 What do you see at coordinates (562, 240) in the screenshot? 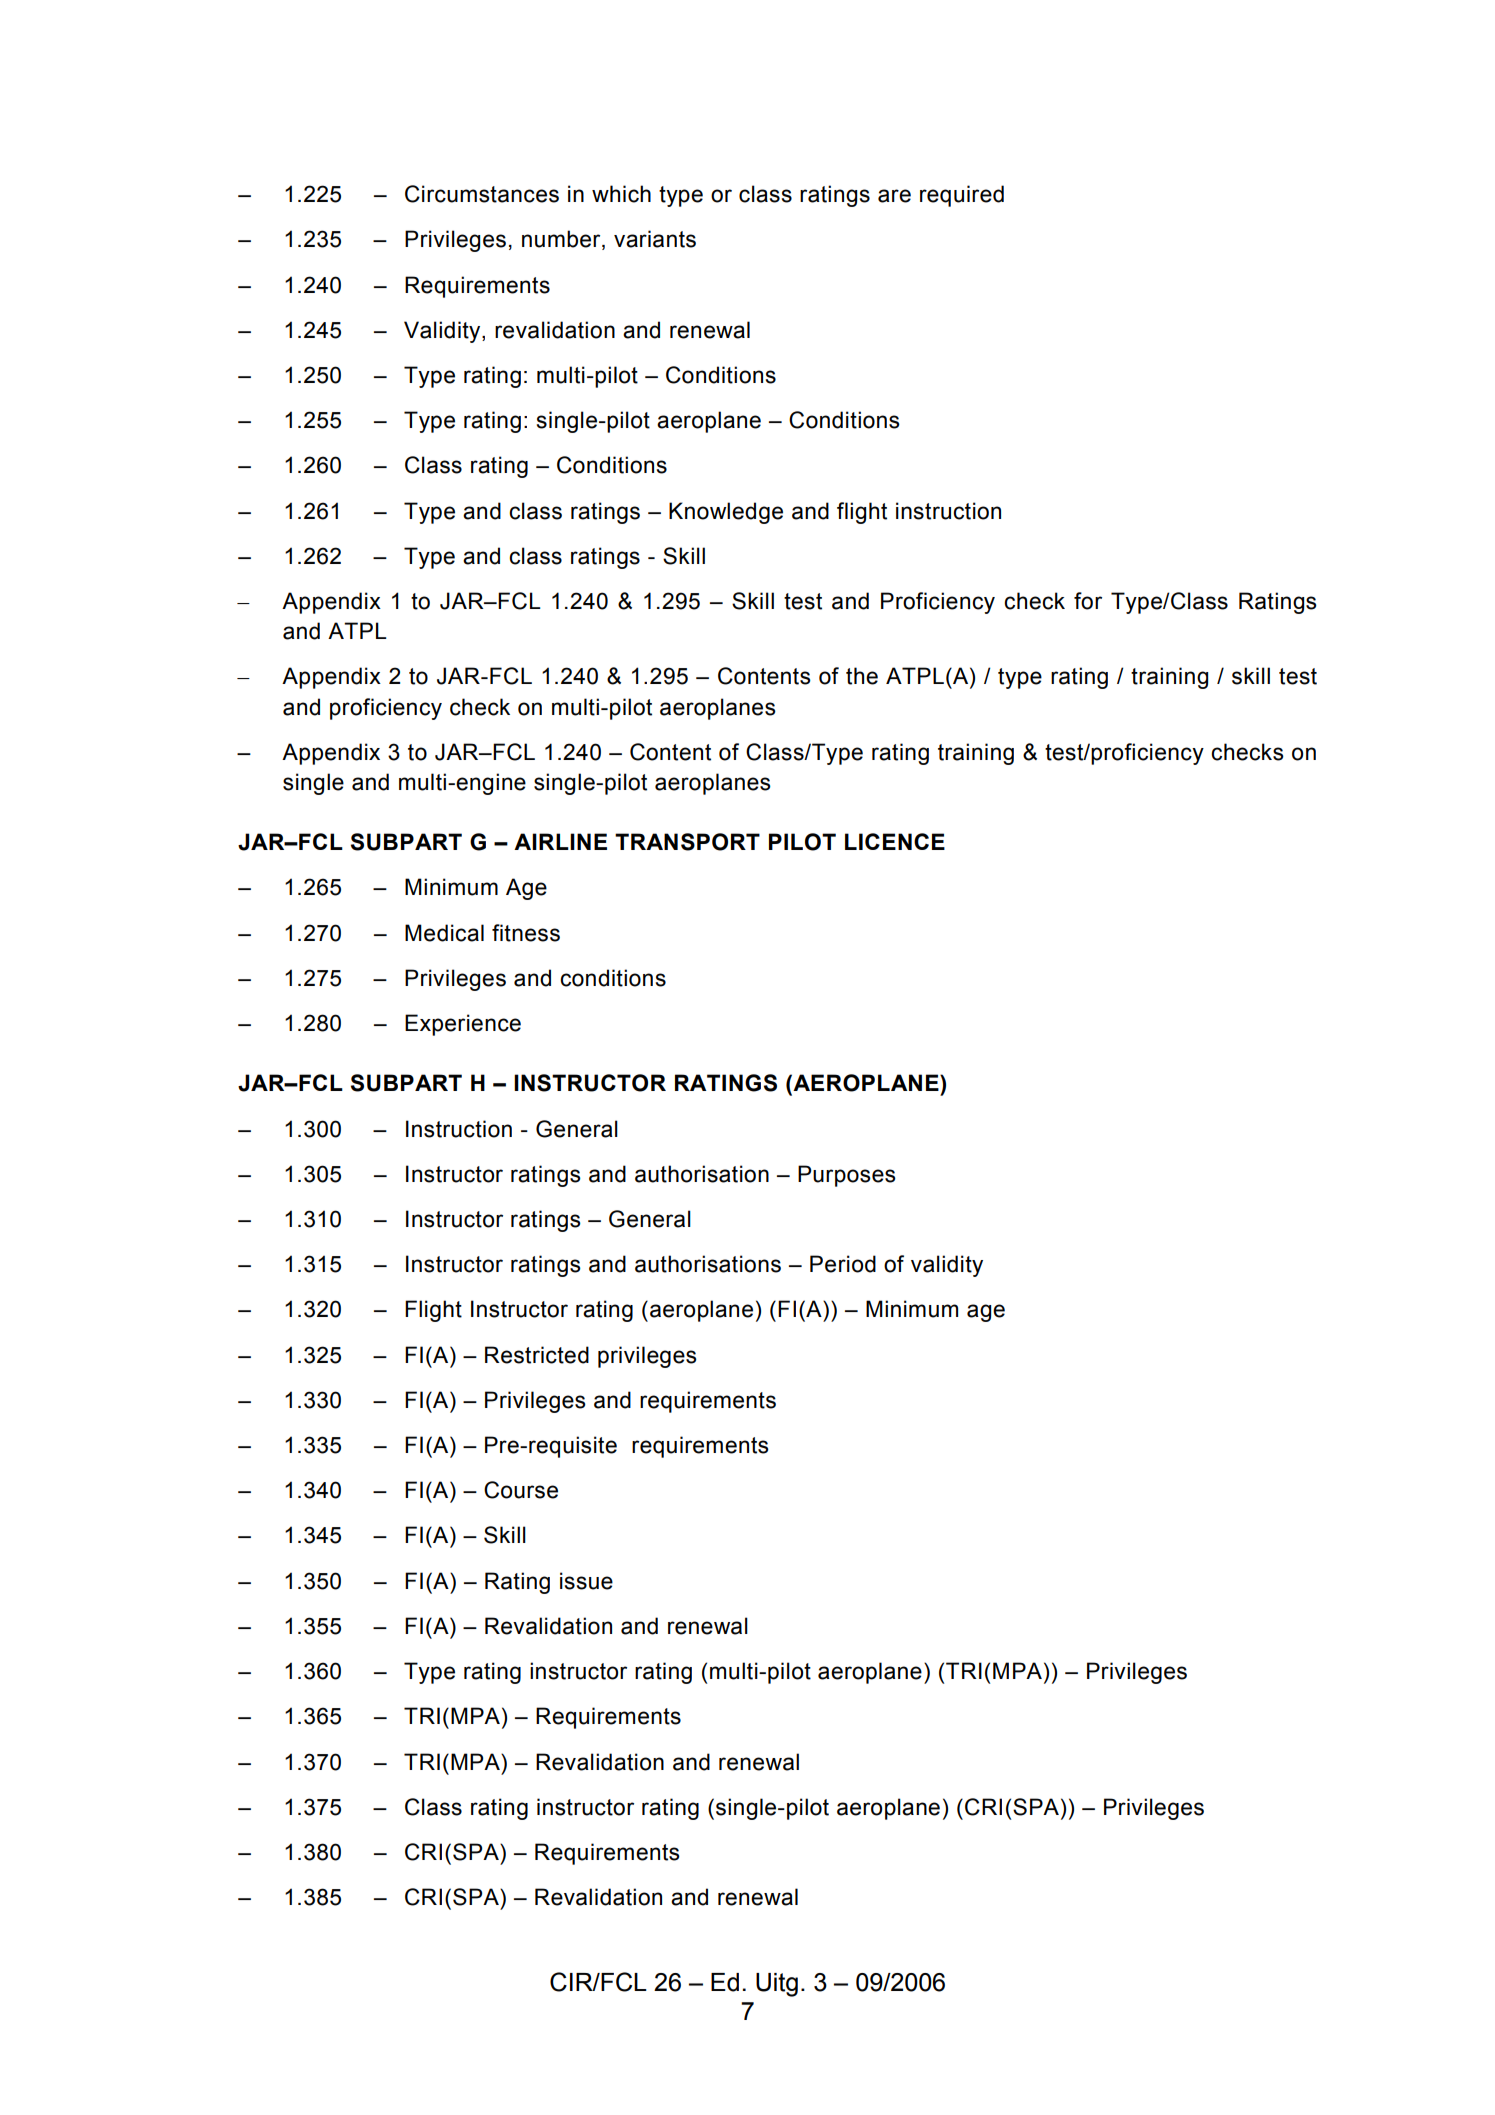
I see `number` at bounding box center [562, 240].
